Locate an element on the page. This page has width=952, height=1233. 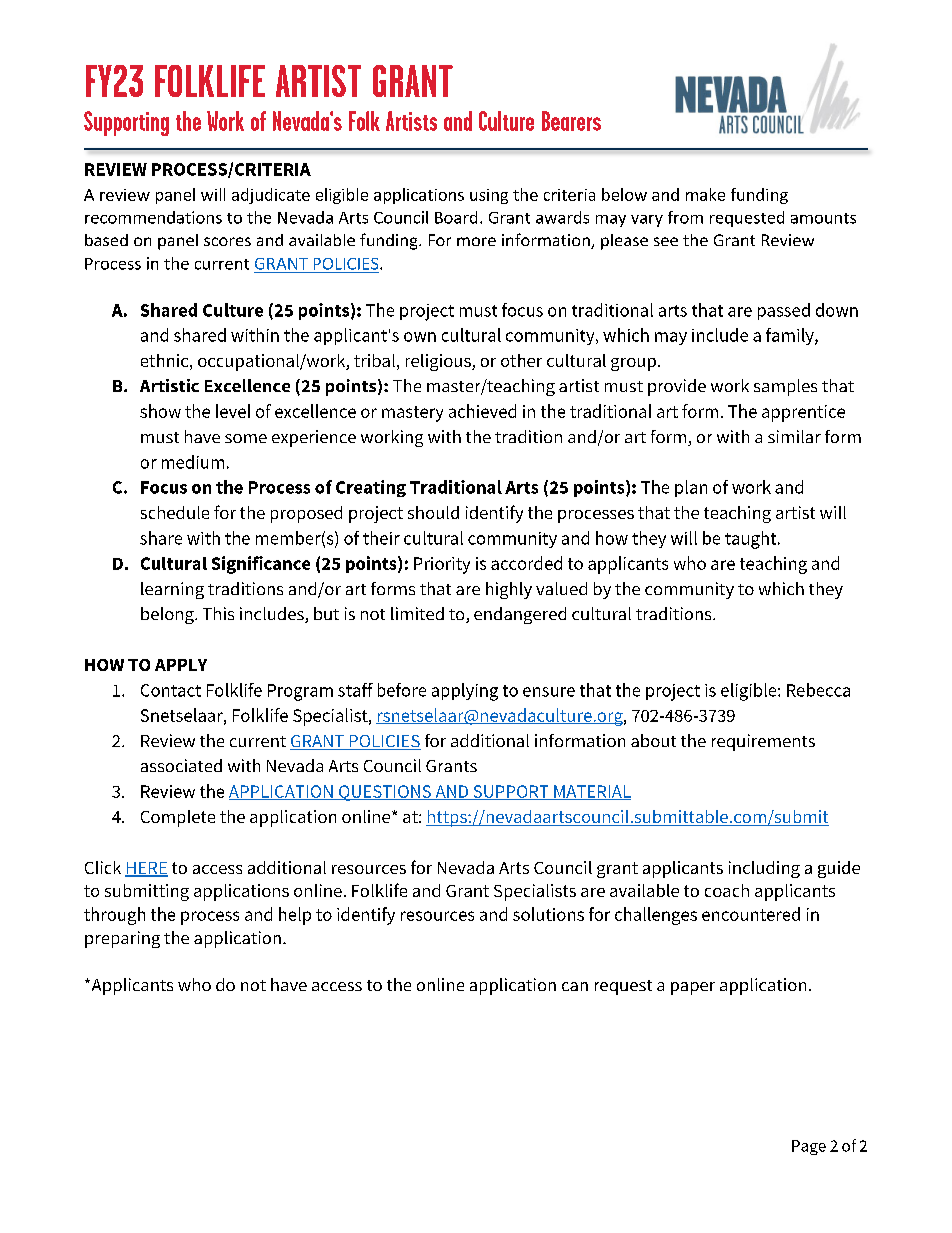
requirements is located at coordinates (763, 742).
